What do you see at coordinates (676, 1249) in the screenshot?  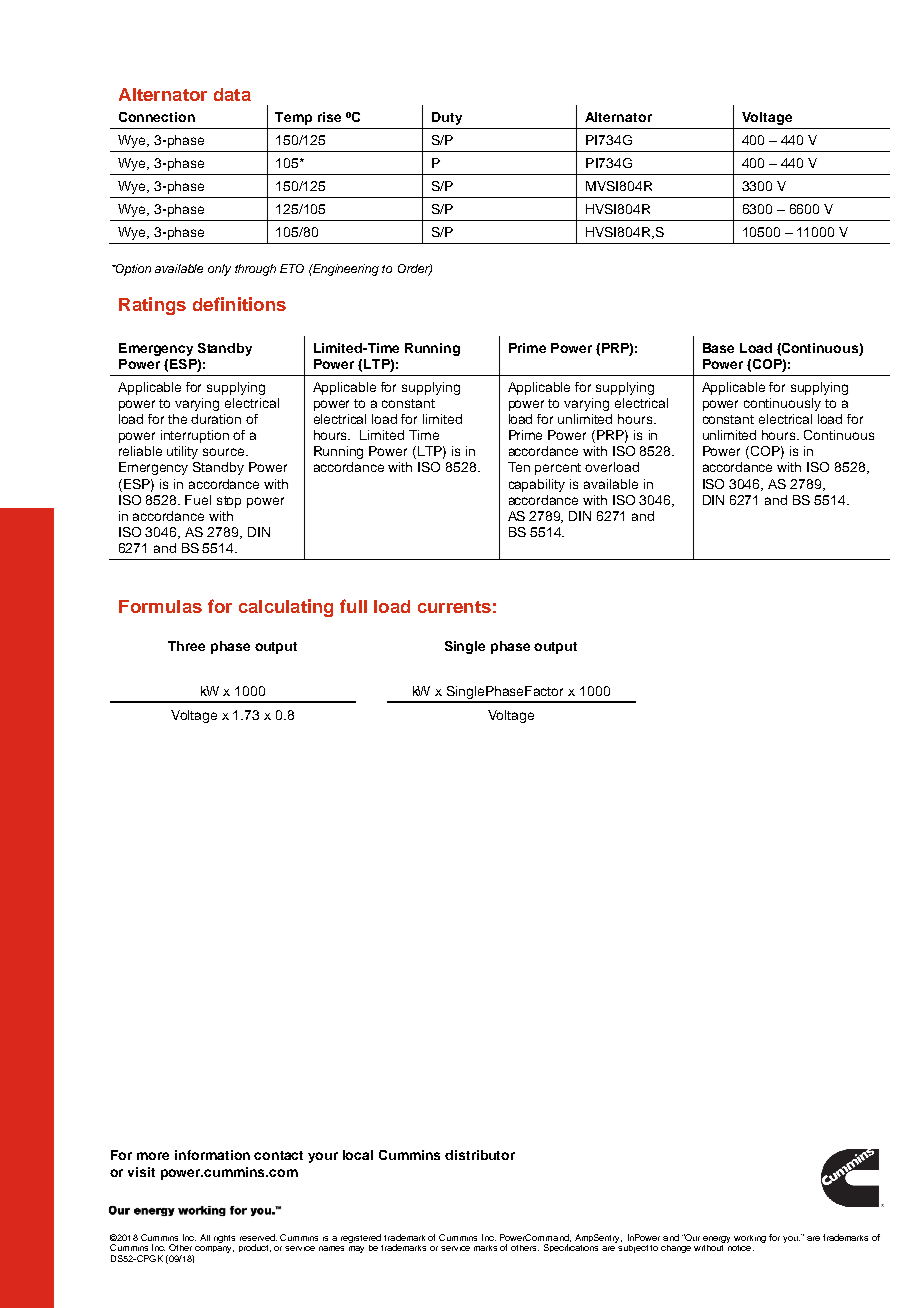 I see `change` at bounding box center [676, 1249].
